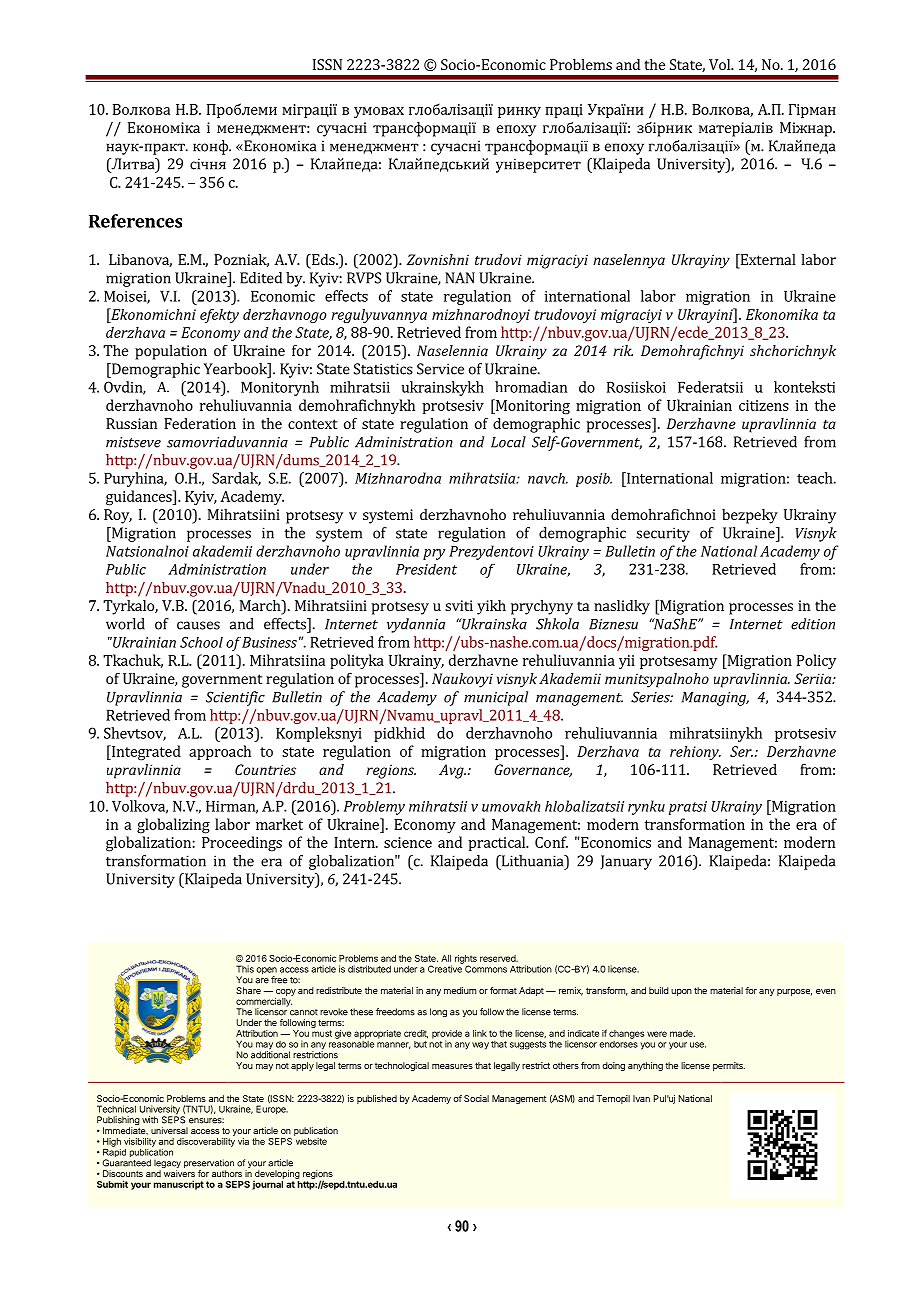 The width and height of the screenshot is (924, 1308). Describe the element at coordinates (235, 698) in the screenshot. I see `Scientific` at that location.
